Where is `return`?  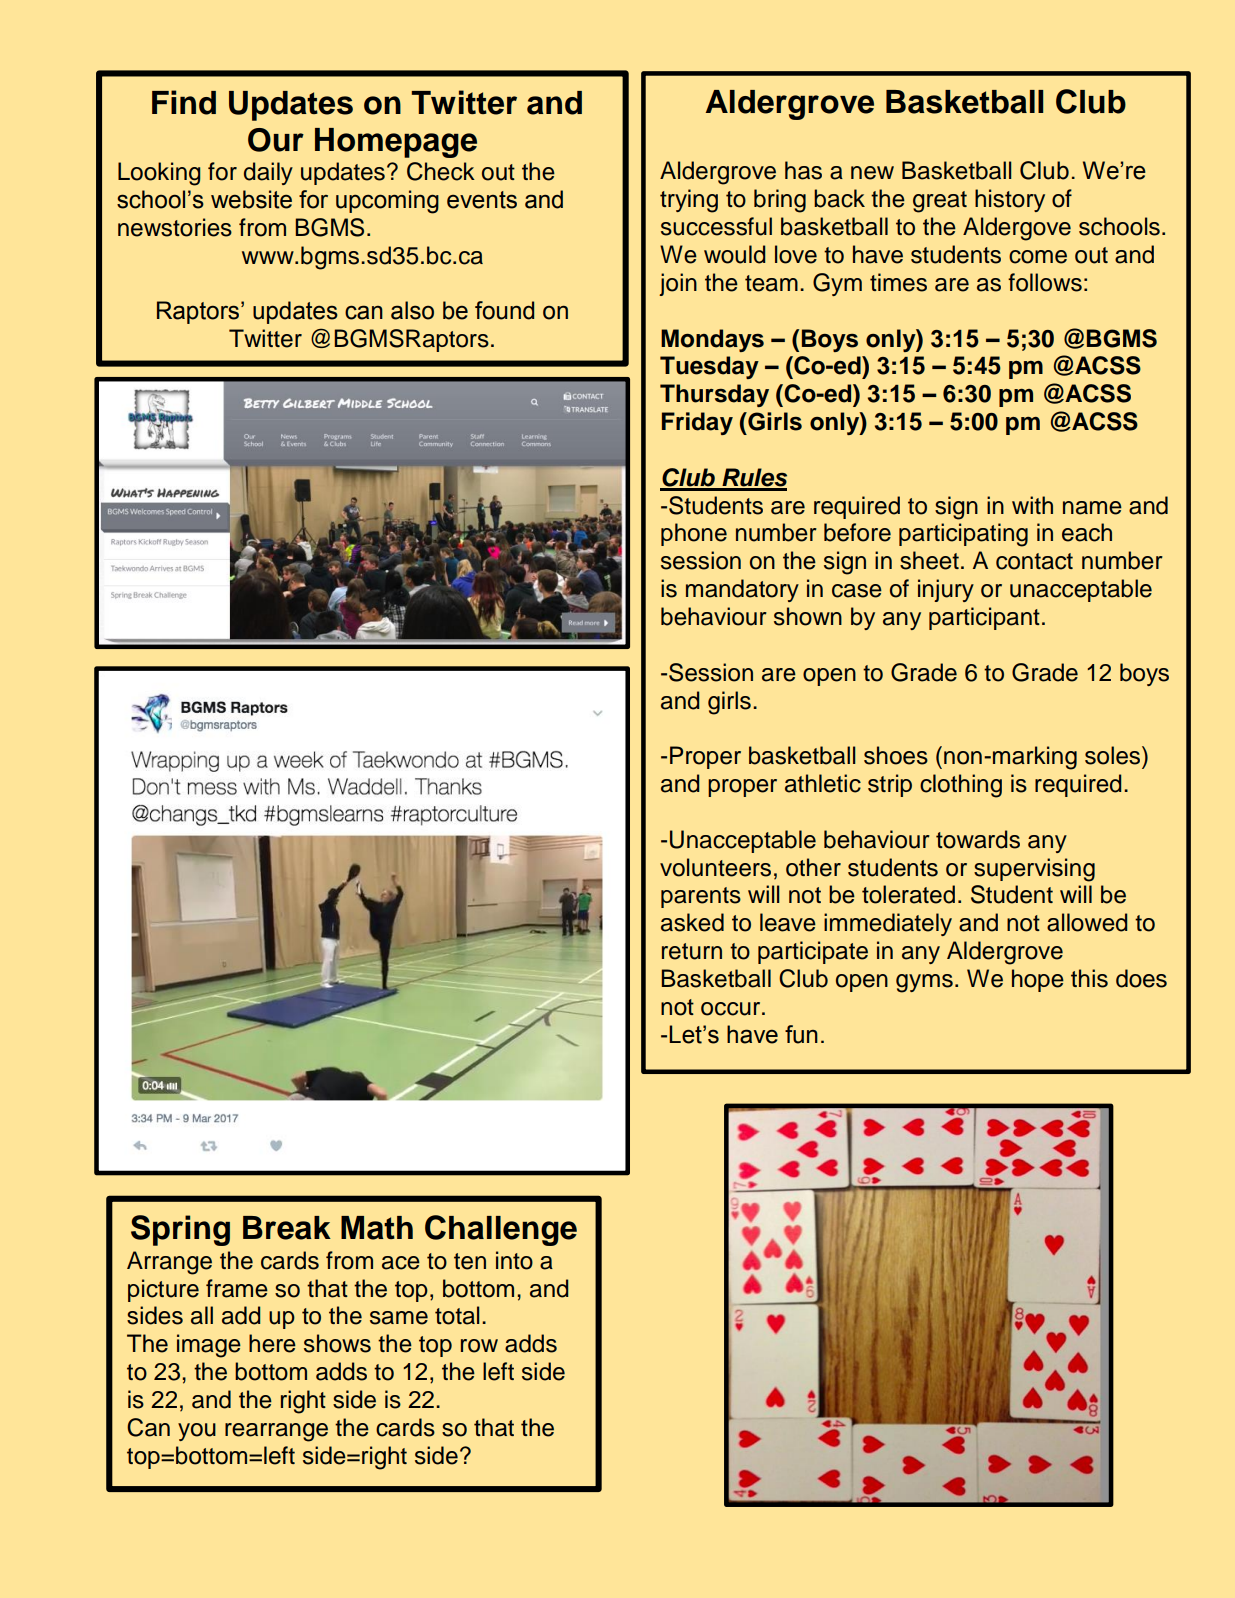 return is located at coordinates (692, 951).
